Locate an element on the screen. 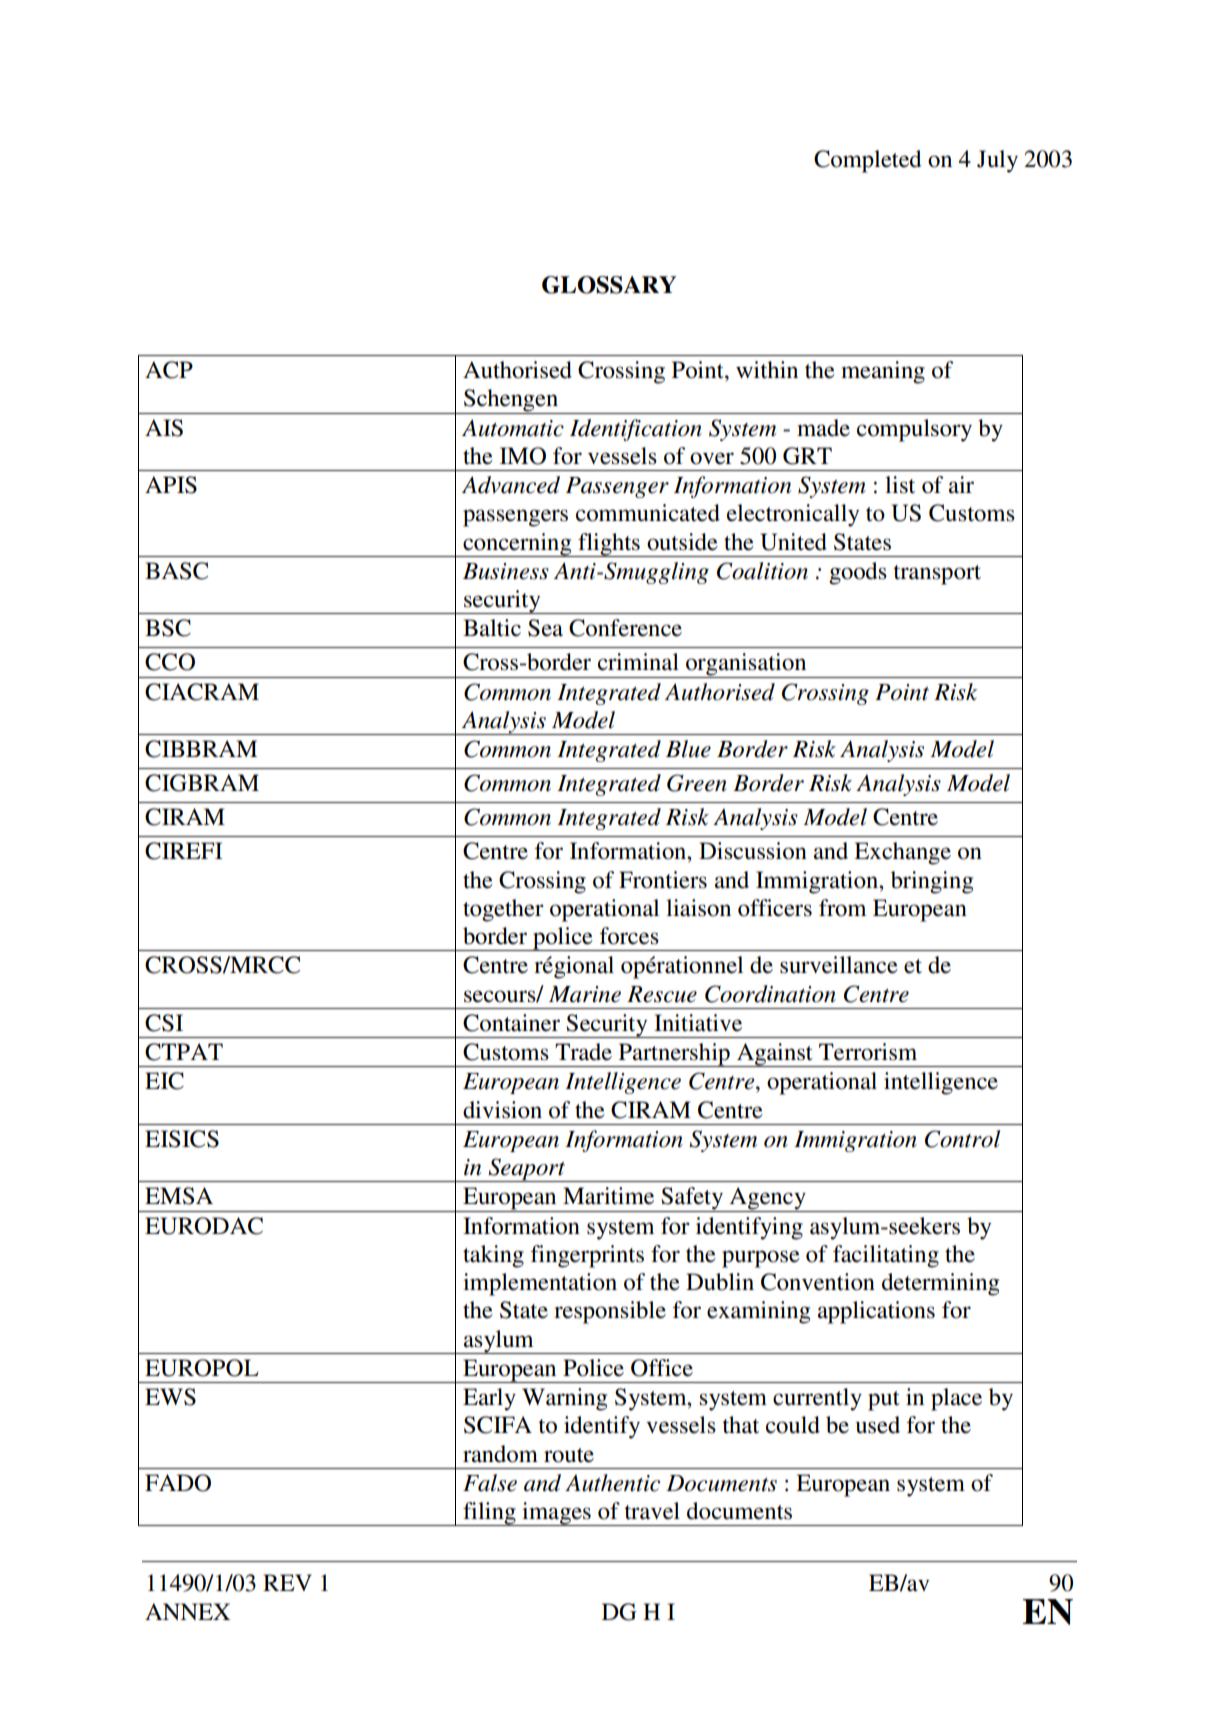 The height and width of the screenshot is (1723, 1218). REV is located at coordinates (287, 1582).
